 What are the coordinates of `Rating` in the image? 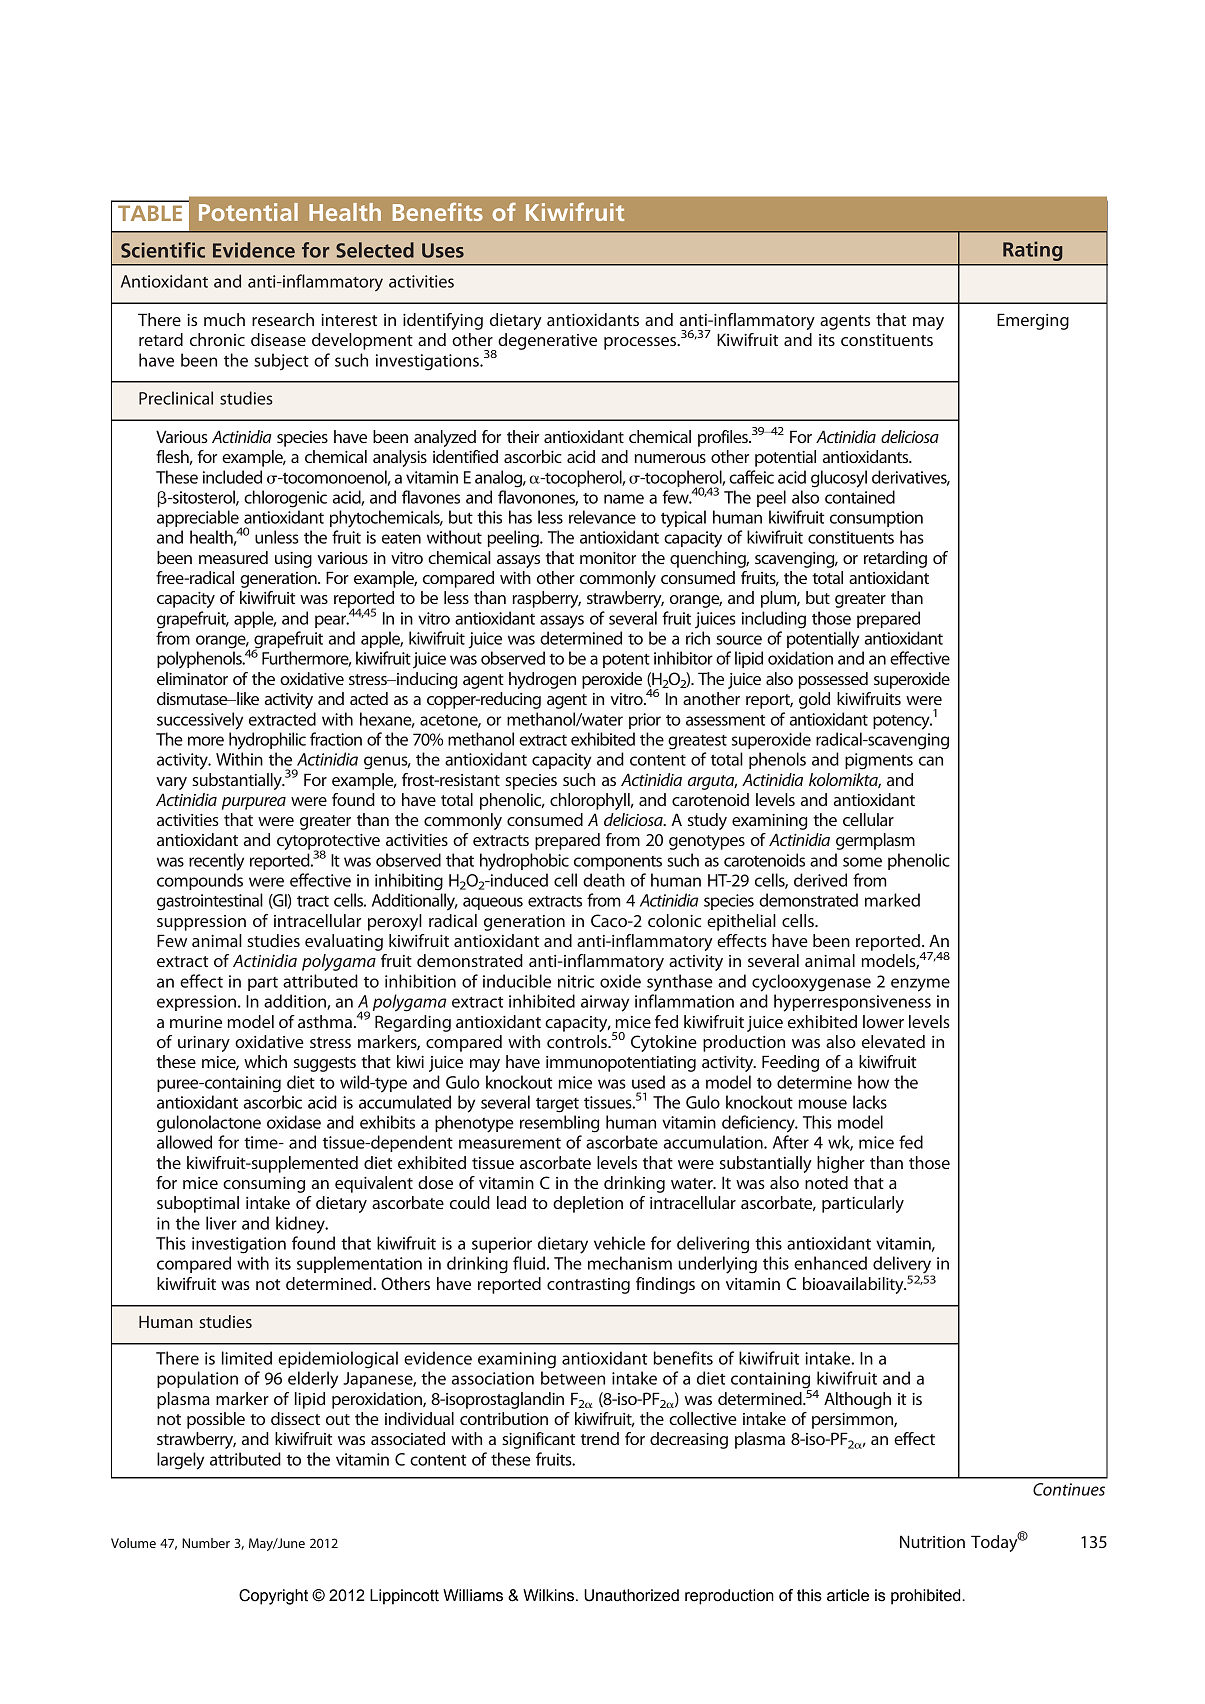 It's located at (1032, 251).
